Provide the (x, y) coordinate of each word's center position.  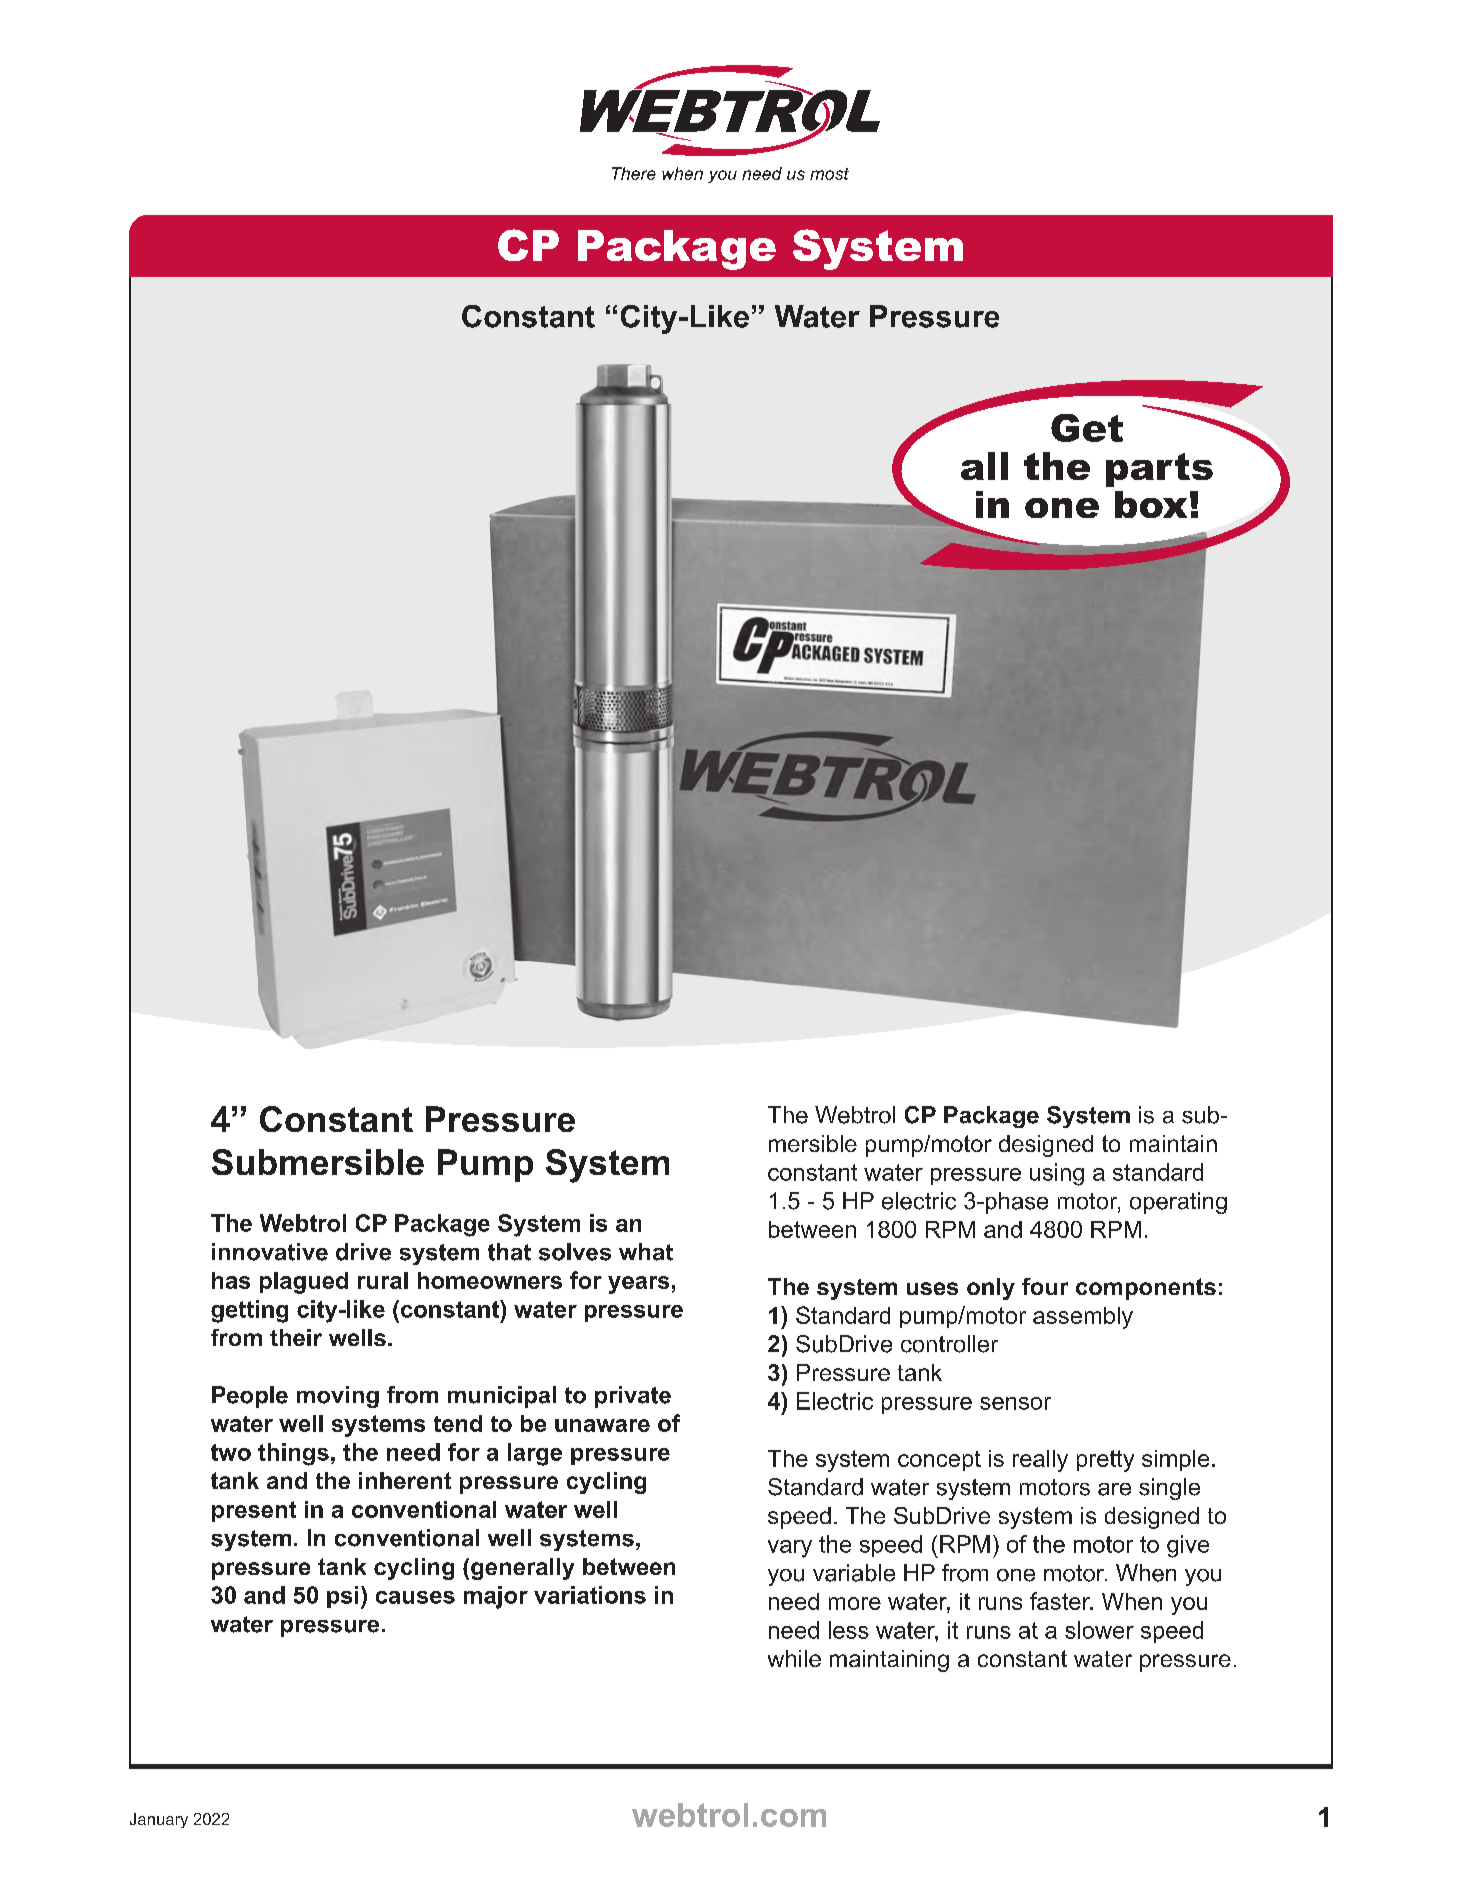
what (646, 1252)
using (1057, 1174)
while (794, 1658)
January (159, 1820)
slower (1099, 1630)
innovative (270, 1252)
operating (1178, 1203)
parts (1159, 470)
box (1151, 504)
